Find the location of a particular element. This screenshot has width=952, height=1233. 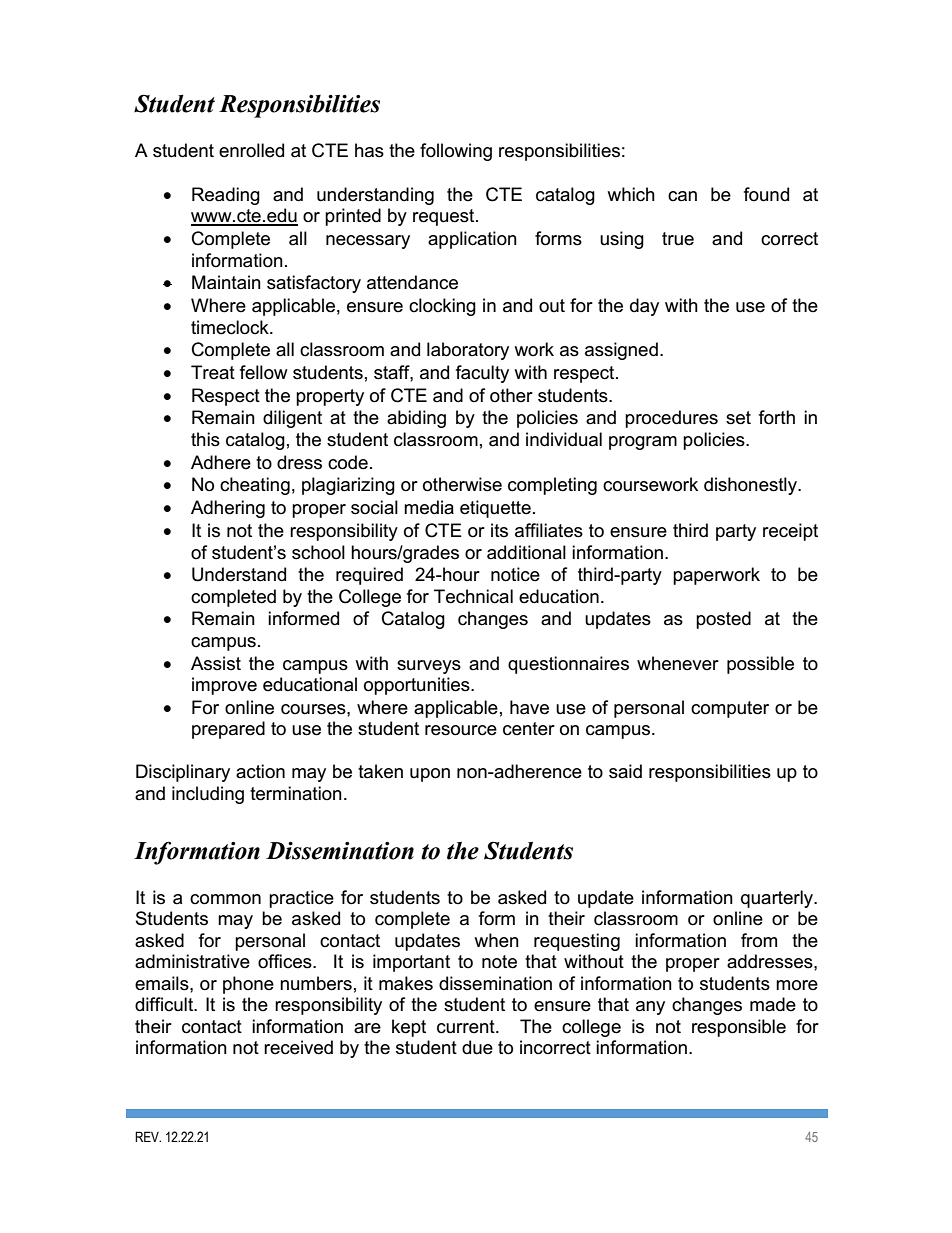

surveys is located at coordinates (429, 667).
